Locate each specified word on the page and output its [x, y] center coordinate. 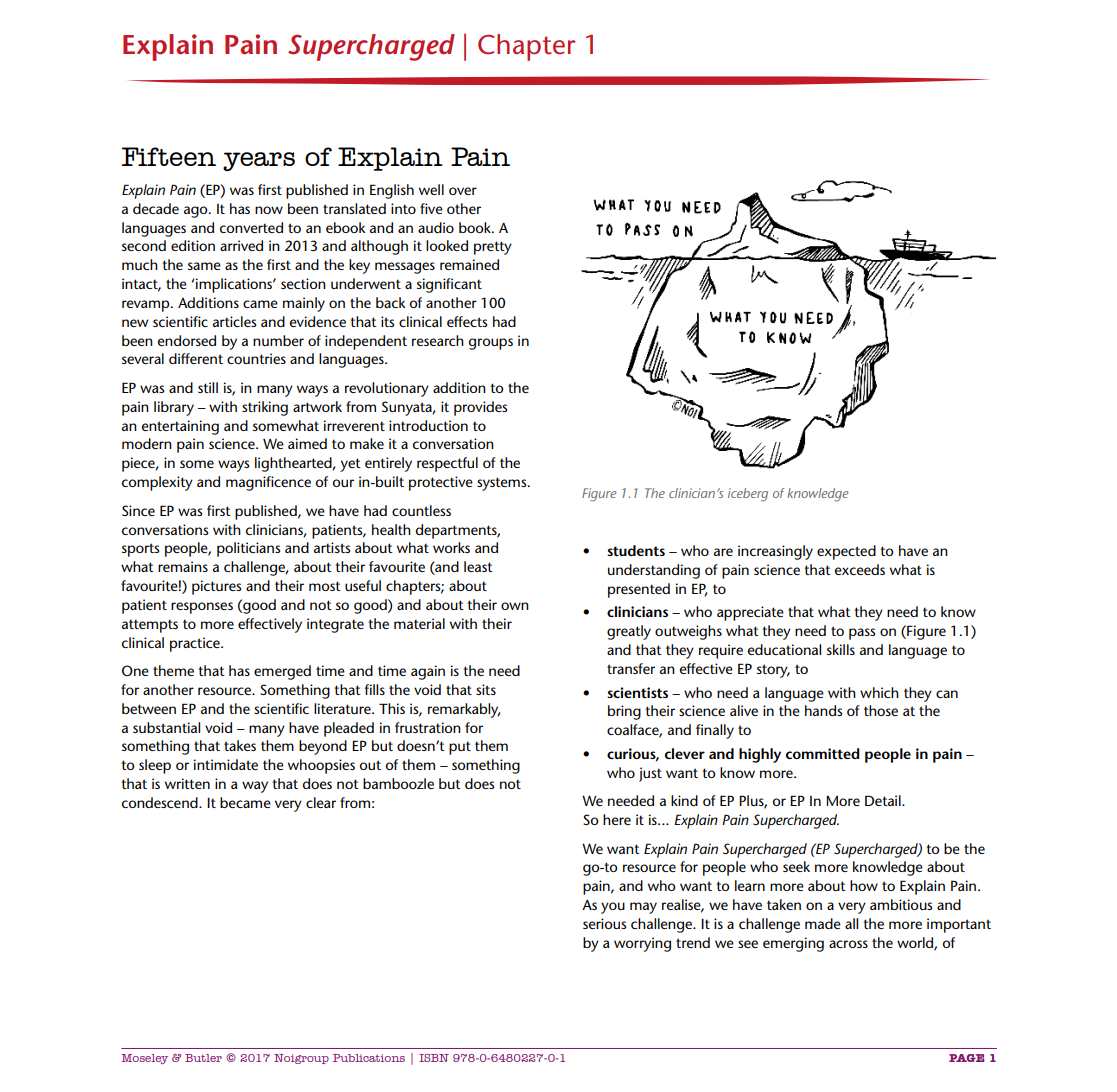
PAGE [966, 1058]
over [463, 191]
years [259, 161]
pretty [493, 248]
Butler [203, 1058]
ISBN [434, 1058]
